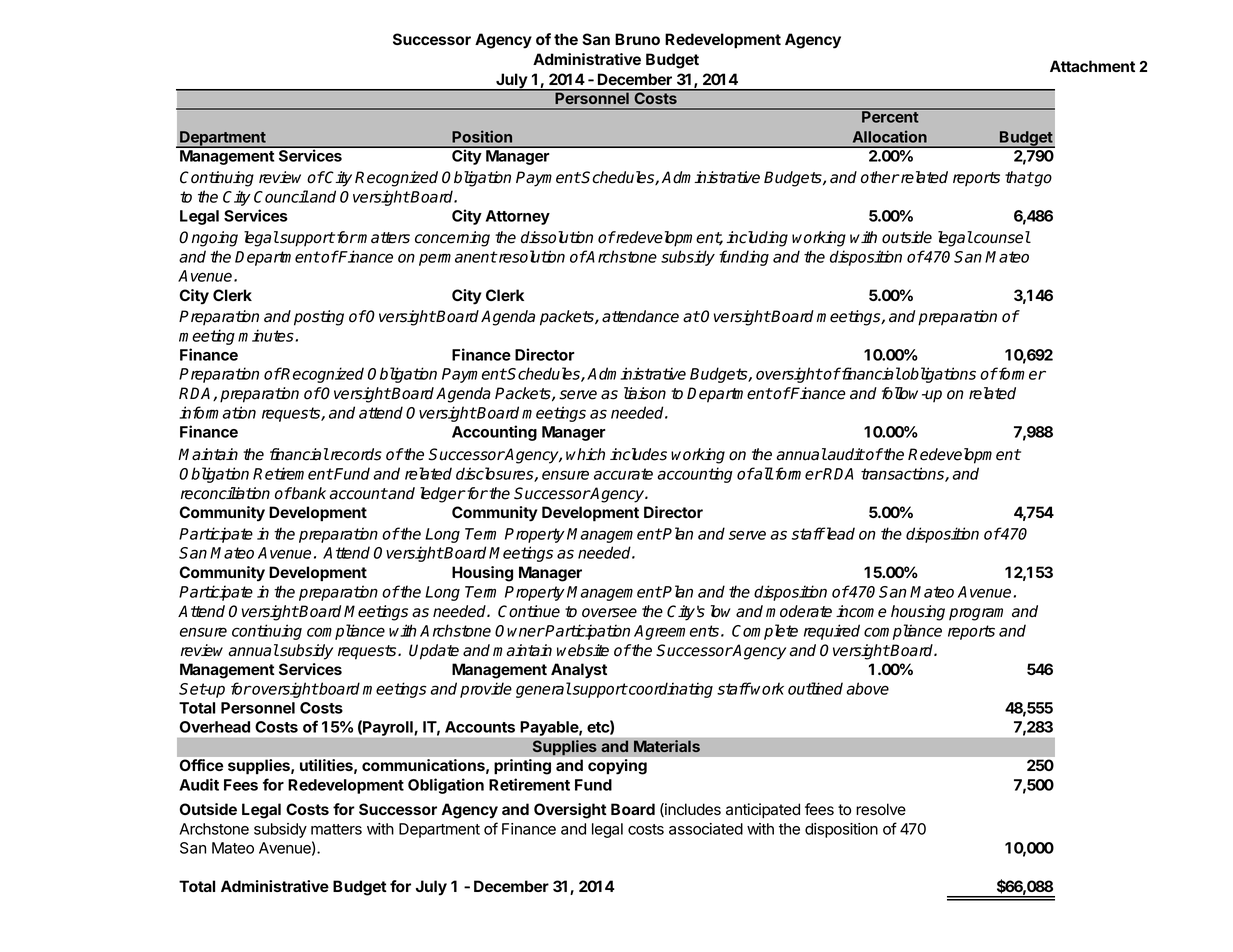  I want to click on oversee, so click(609, 613).
